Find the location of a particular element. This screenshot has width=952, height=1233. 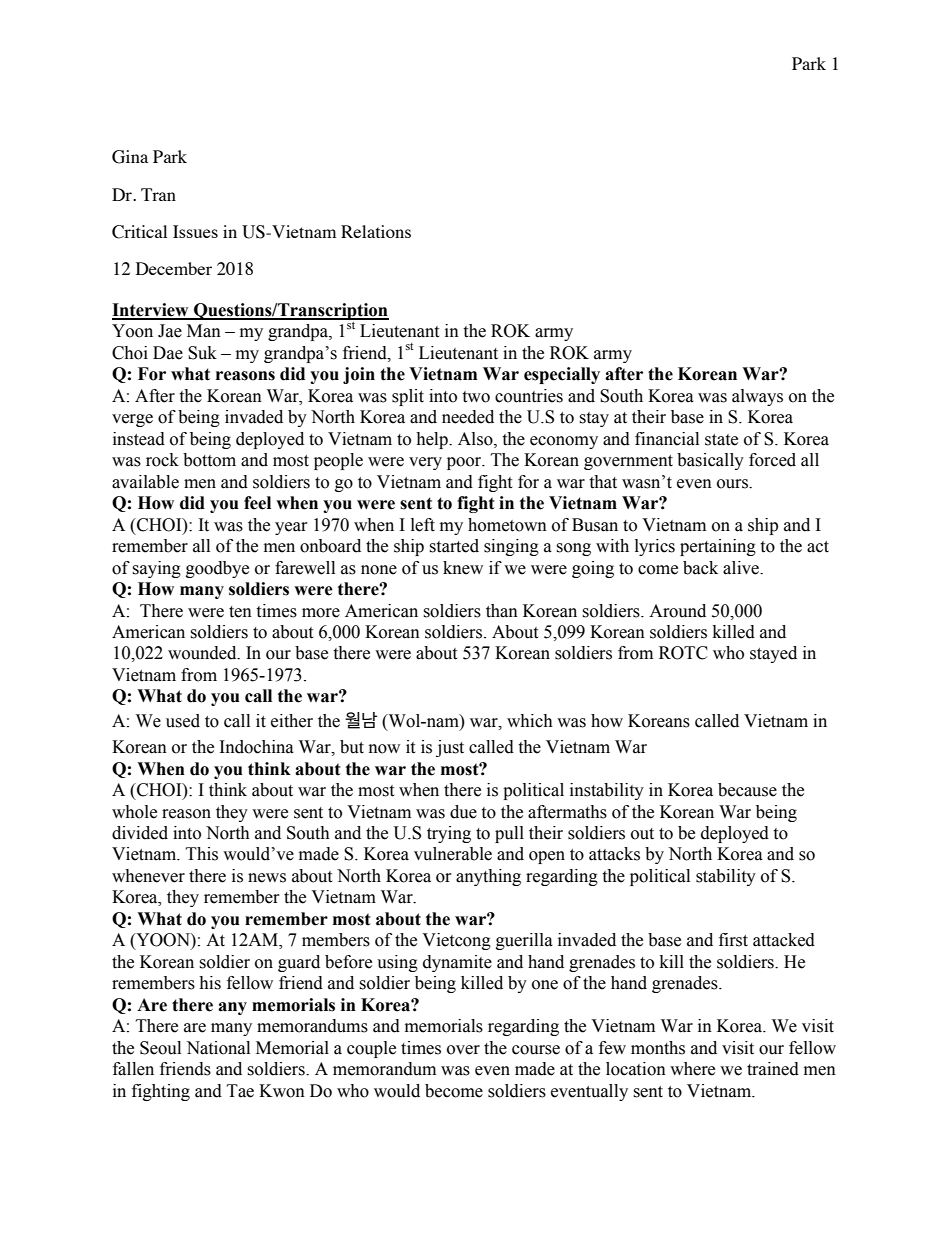

wounded is located at coordinates (203, 653).
